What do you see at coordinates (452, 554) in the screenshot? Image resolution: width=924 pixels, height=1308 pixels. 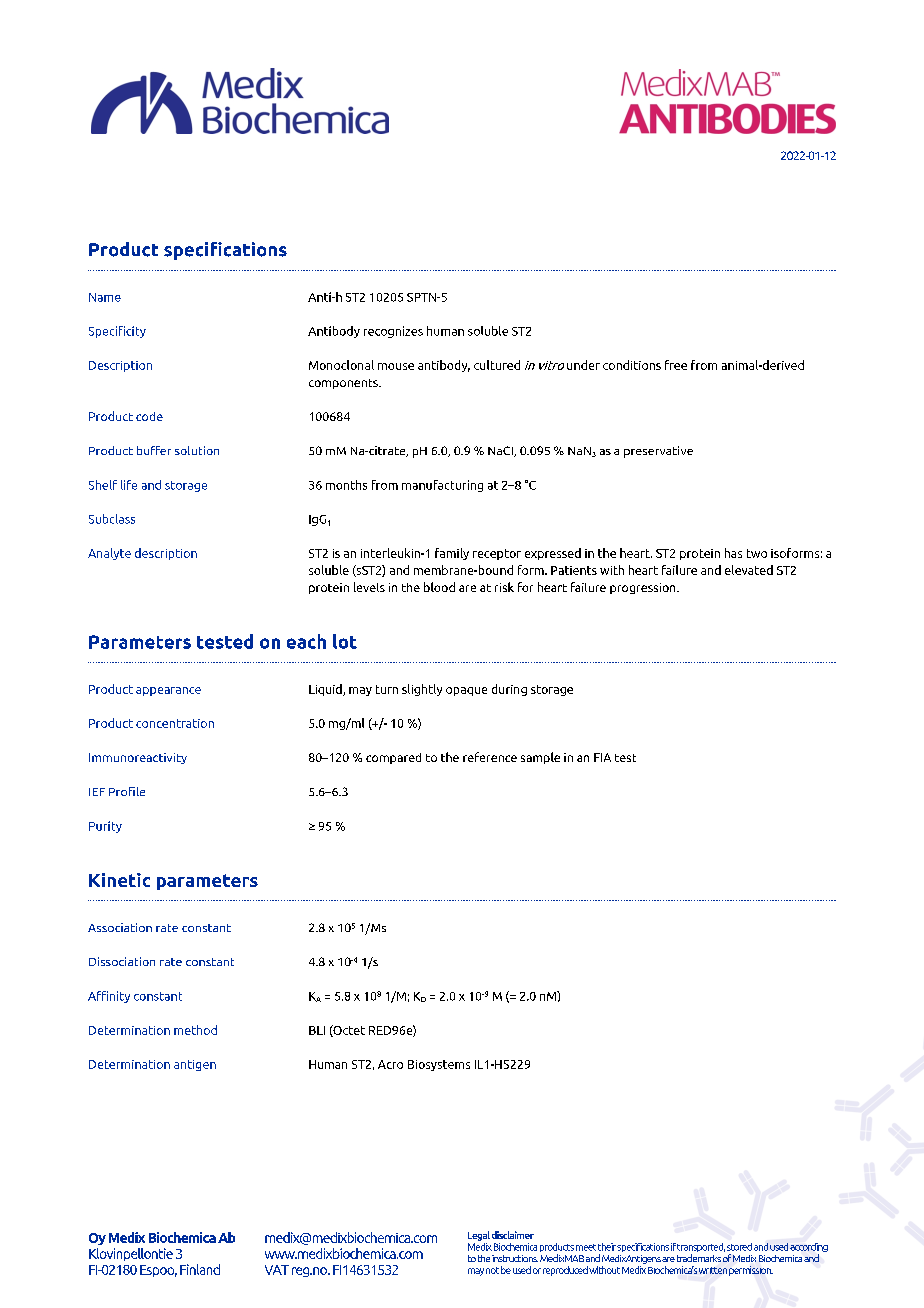 I see `family` at bounding box center [452, 554].
